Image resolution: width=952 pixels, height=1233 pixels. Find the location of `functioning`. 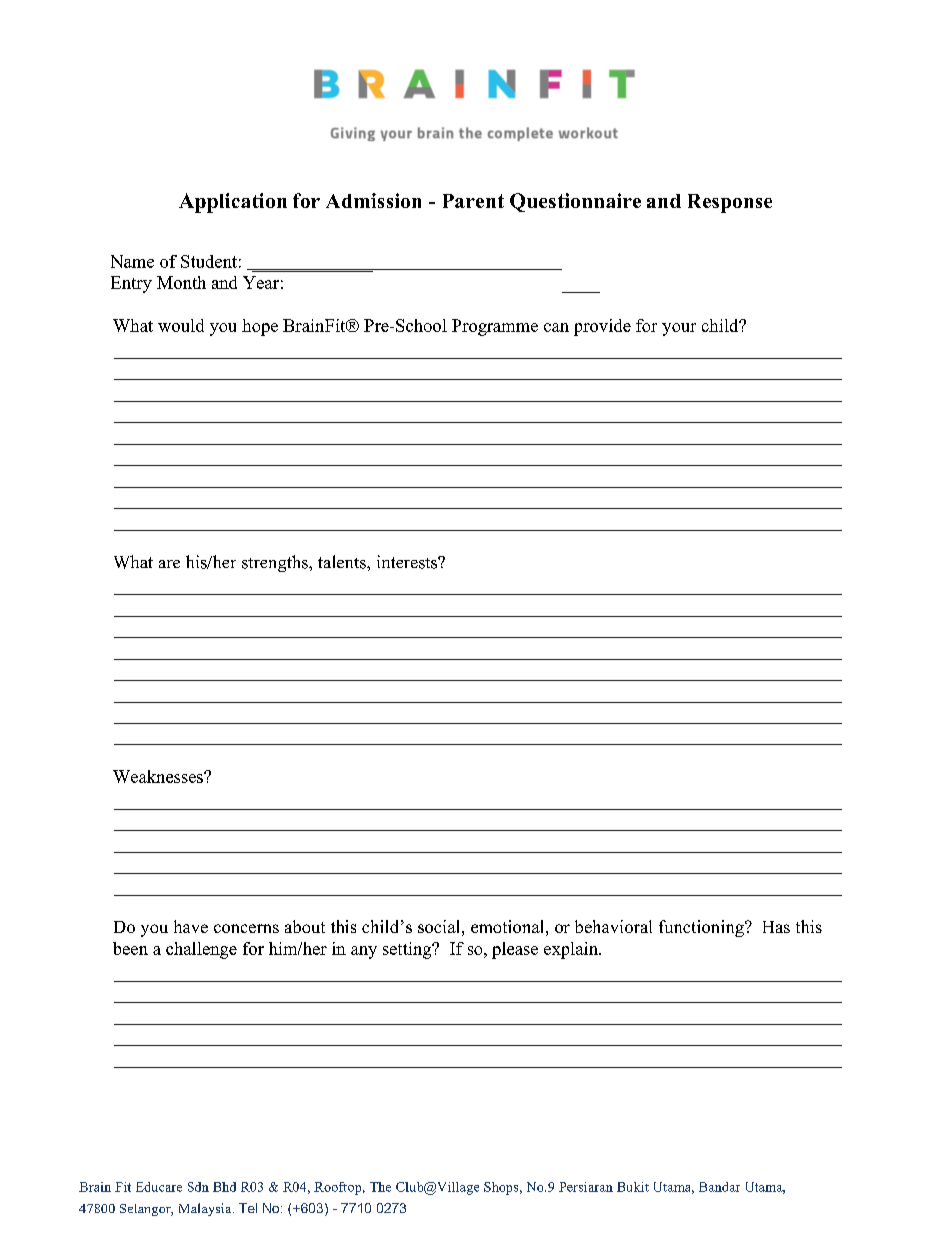

functioning is located at coordinates (702, 928).
